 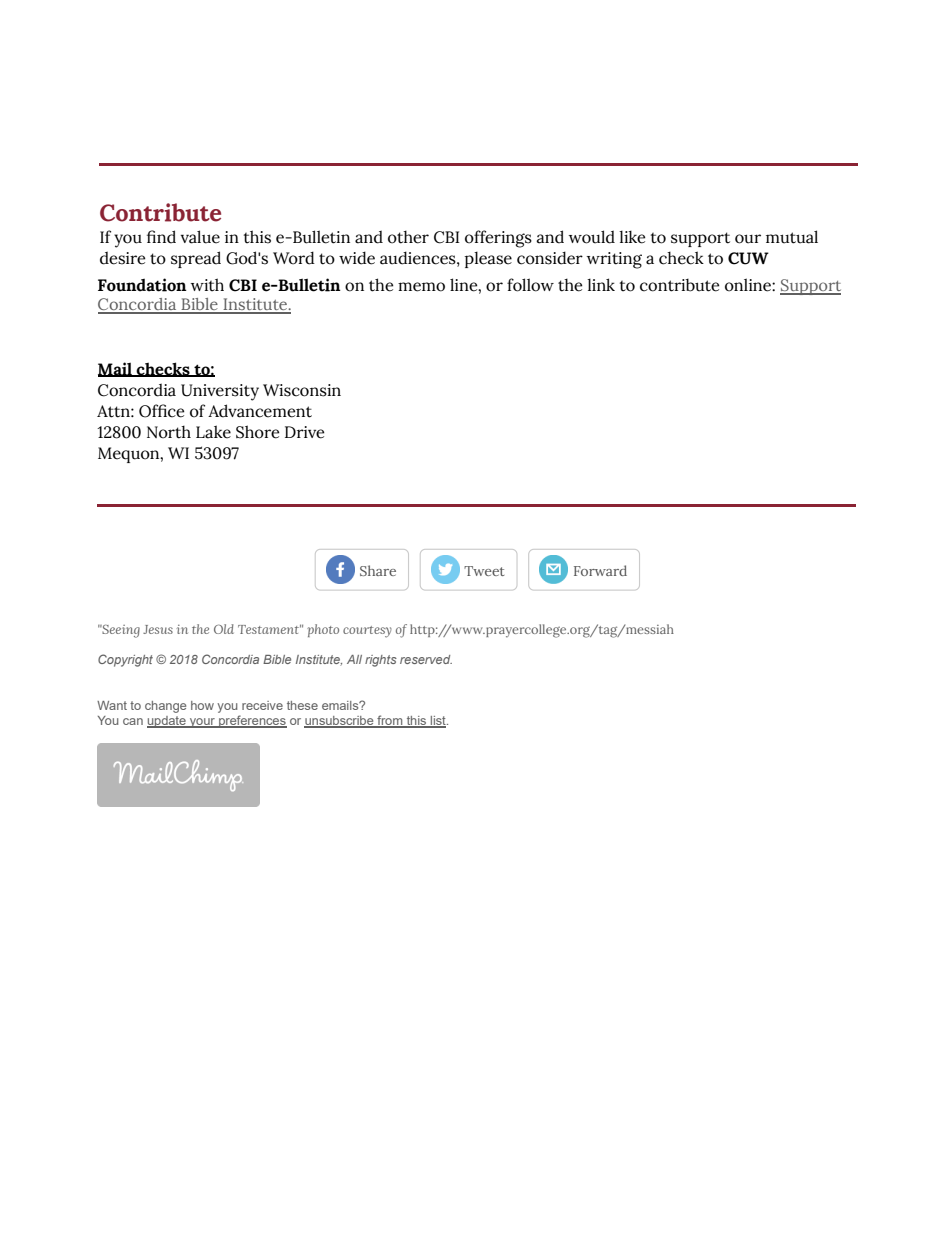 What do you see at coordinates (302, 390) in the screenshot?
I see `Wisconsin` at bounding box center [302, 390].
